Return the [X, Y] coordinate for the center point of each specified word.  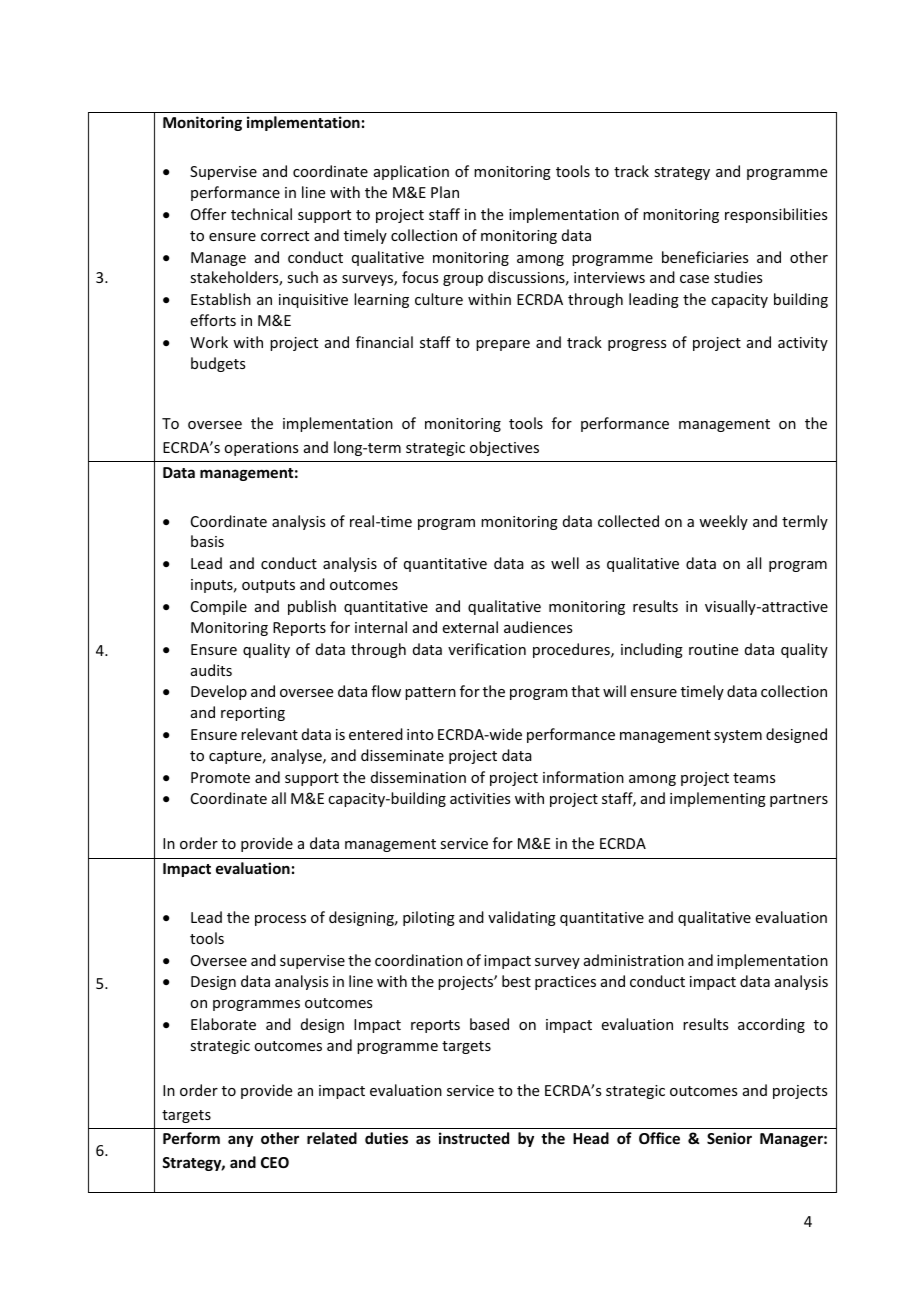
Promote [220, 777]
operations [261, 449]
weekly [723, 522]
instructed [474, 1138]
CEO [275, 1162]
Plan [445, 192]
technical [261, 214]
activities [480, 798]
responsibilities [776, 215]
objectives [504, 448]
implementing [718, 799]
